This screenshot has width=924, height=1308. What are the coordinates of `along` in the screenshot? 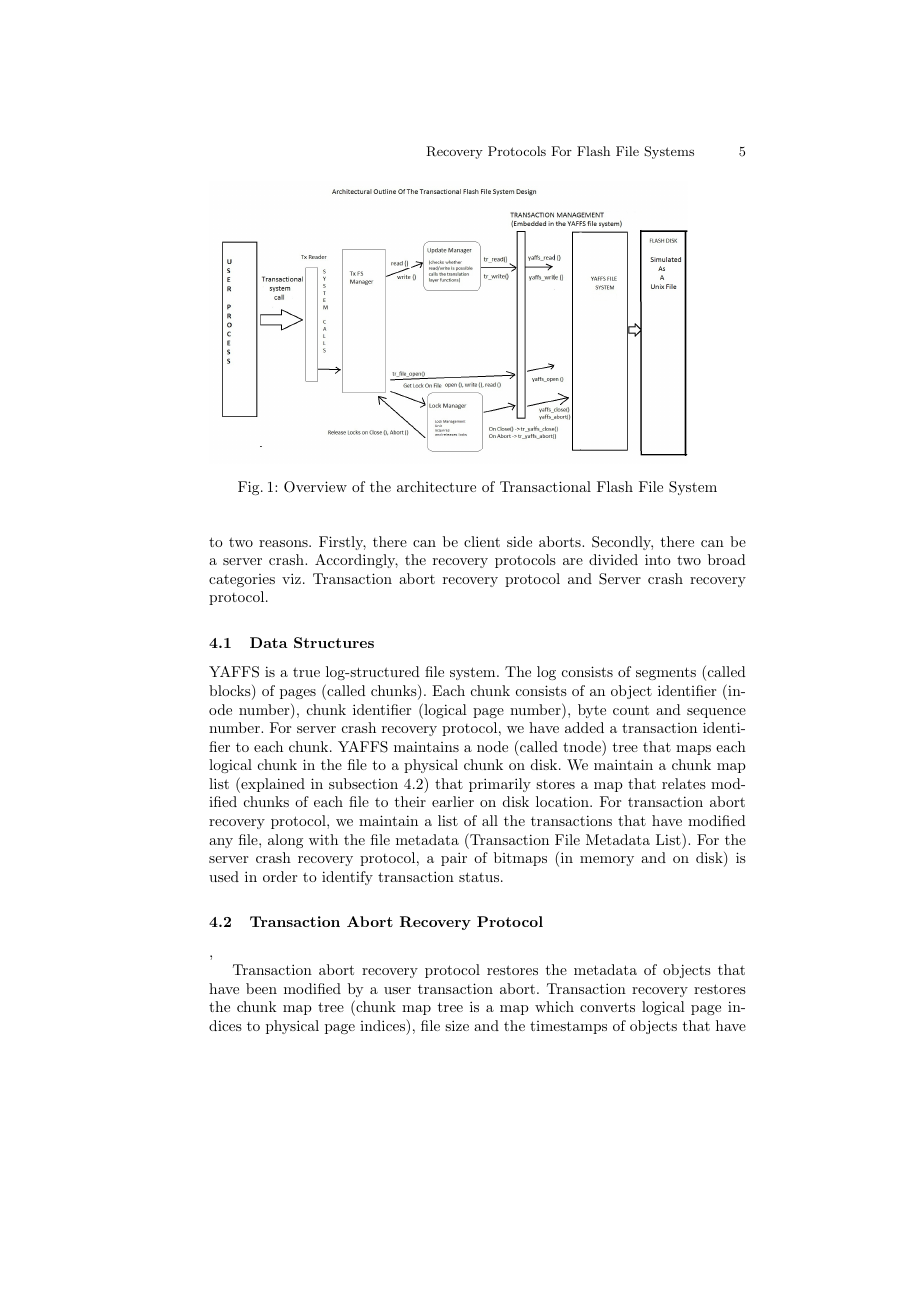 It's located at (285, 841).
